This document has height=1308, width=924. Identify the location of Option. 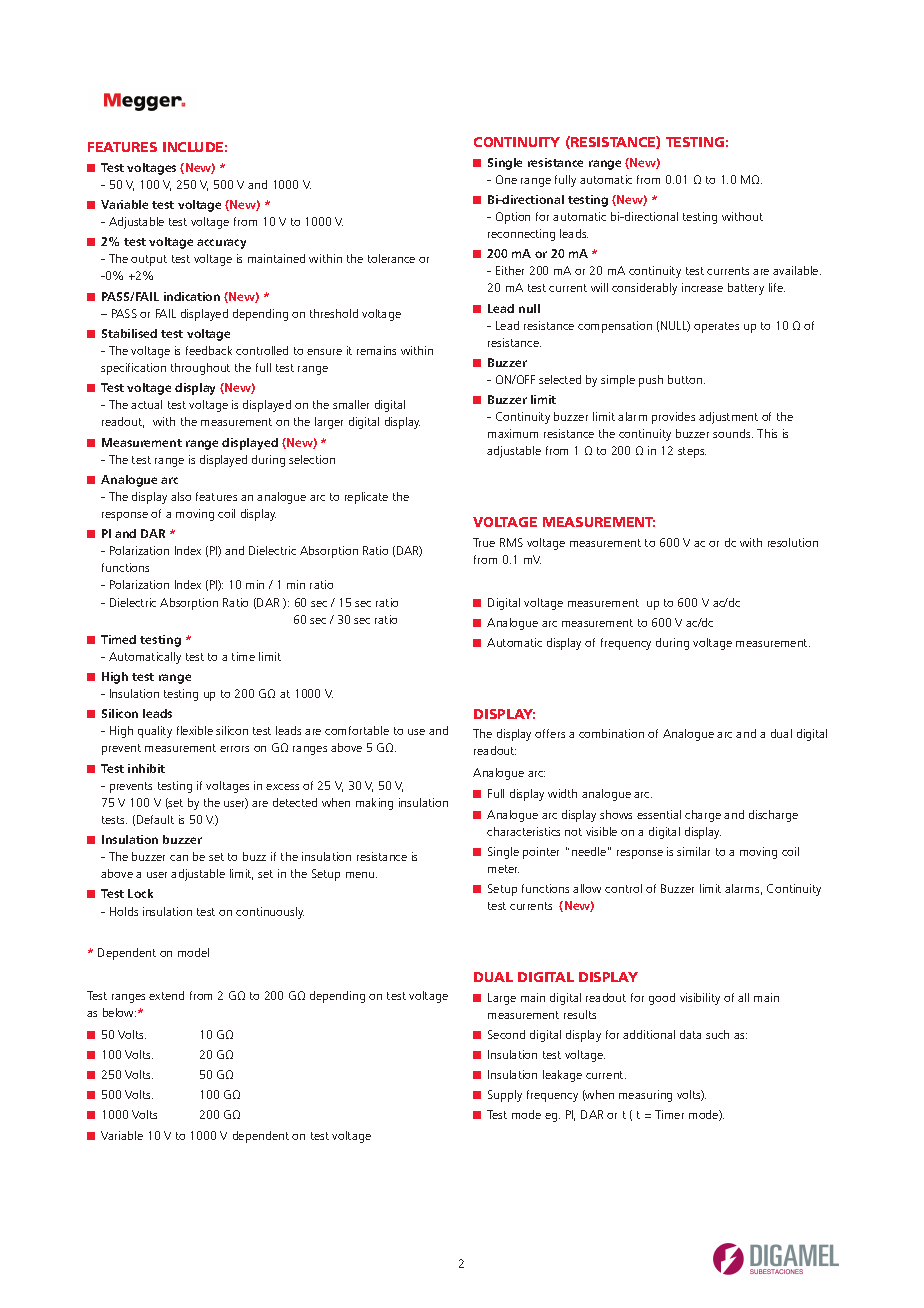
(513, 218).
